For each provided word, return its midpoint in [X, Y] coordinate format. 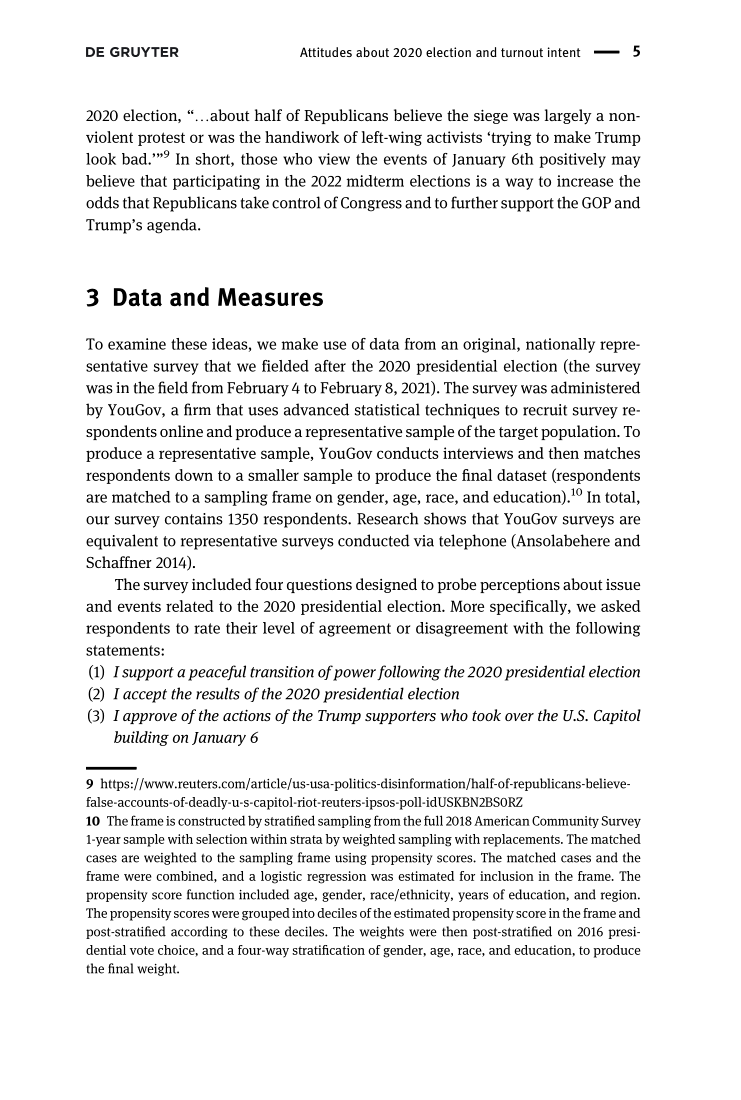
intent [564, 52]
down [194, 475]
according [199, 932]
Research [387, 518]
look [101, 159]
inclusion [507, 876]
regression [336, 877]
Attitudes [326, 52]
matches [612, 453]
